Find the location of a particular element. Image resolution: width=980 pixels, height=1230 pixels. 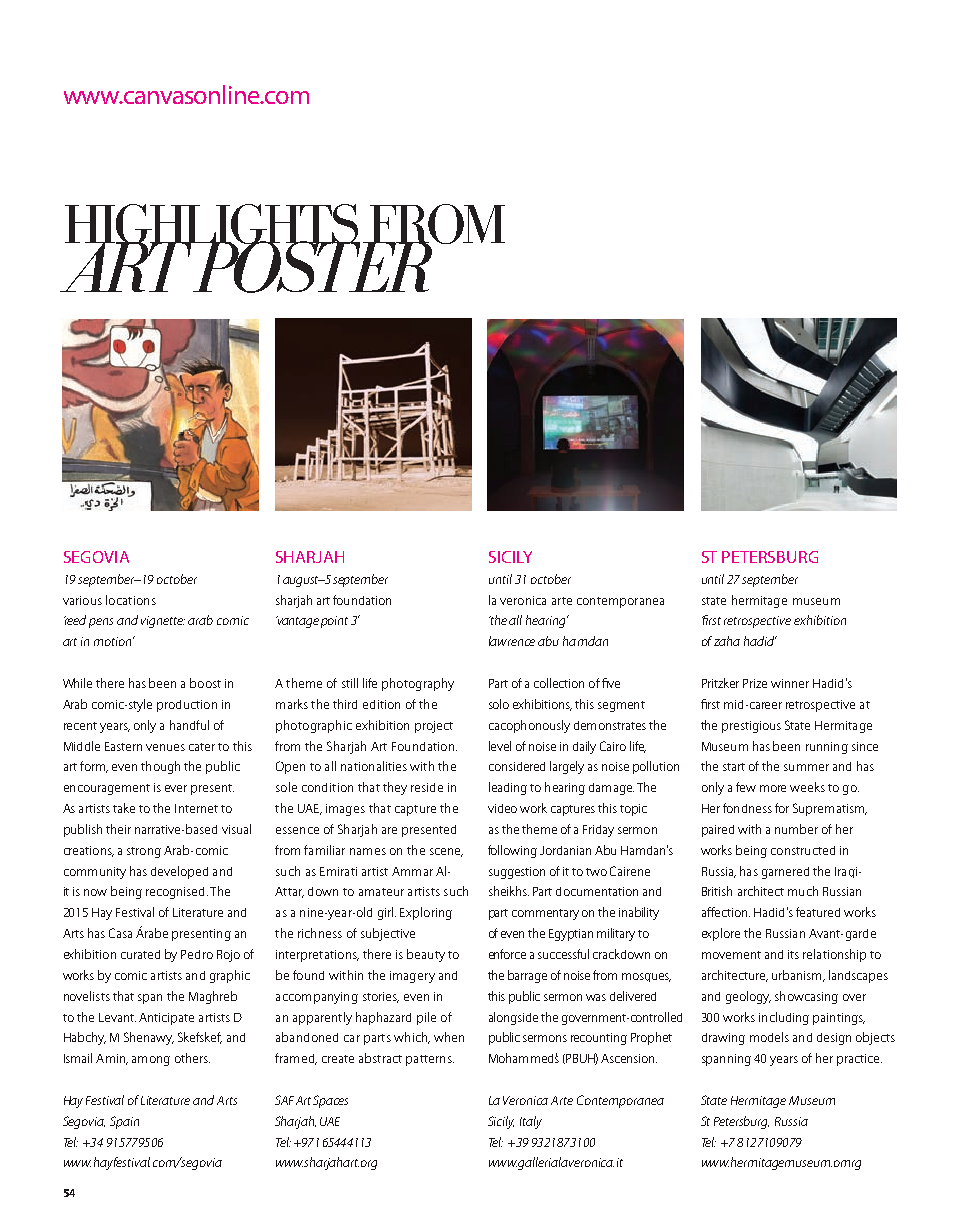

POSTER is located at coordinates (312, 266).
